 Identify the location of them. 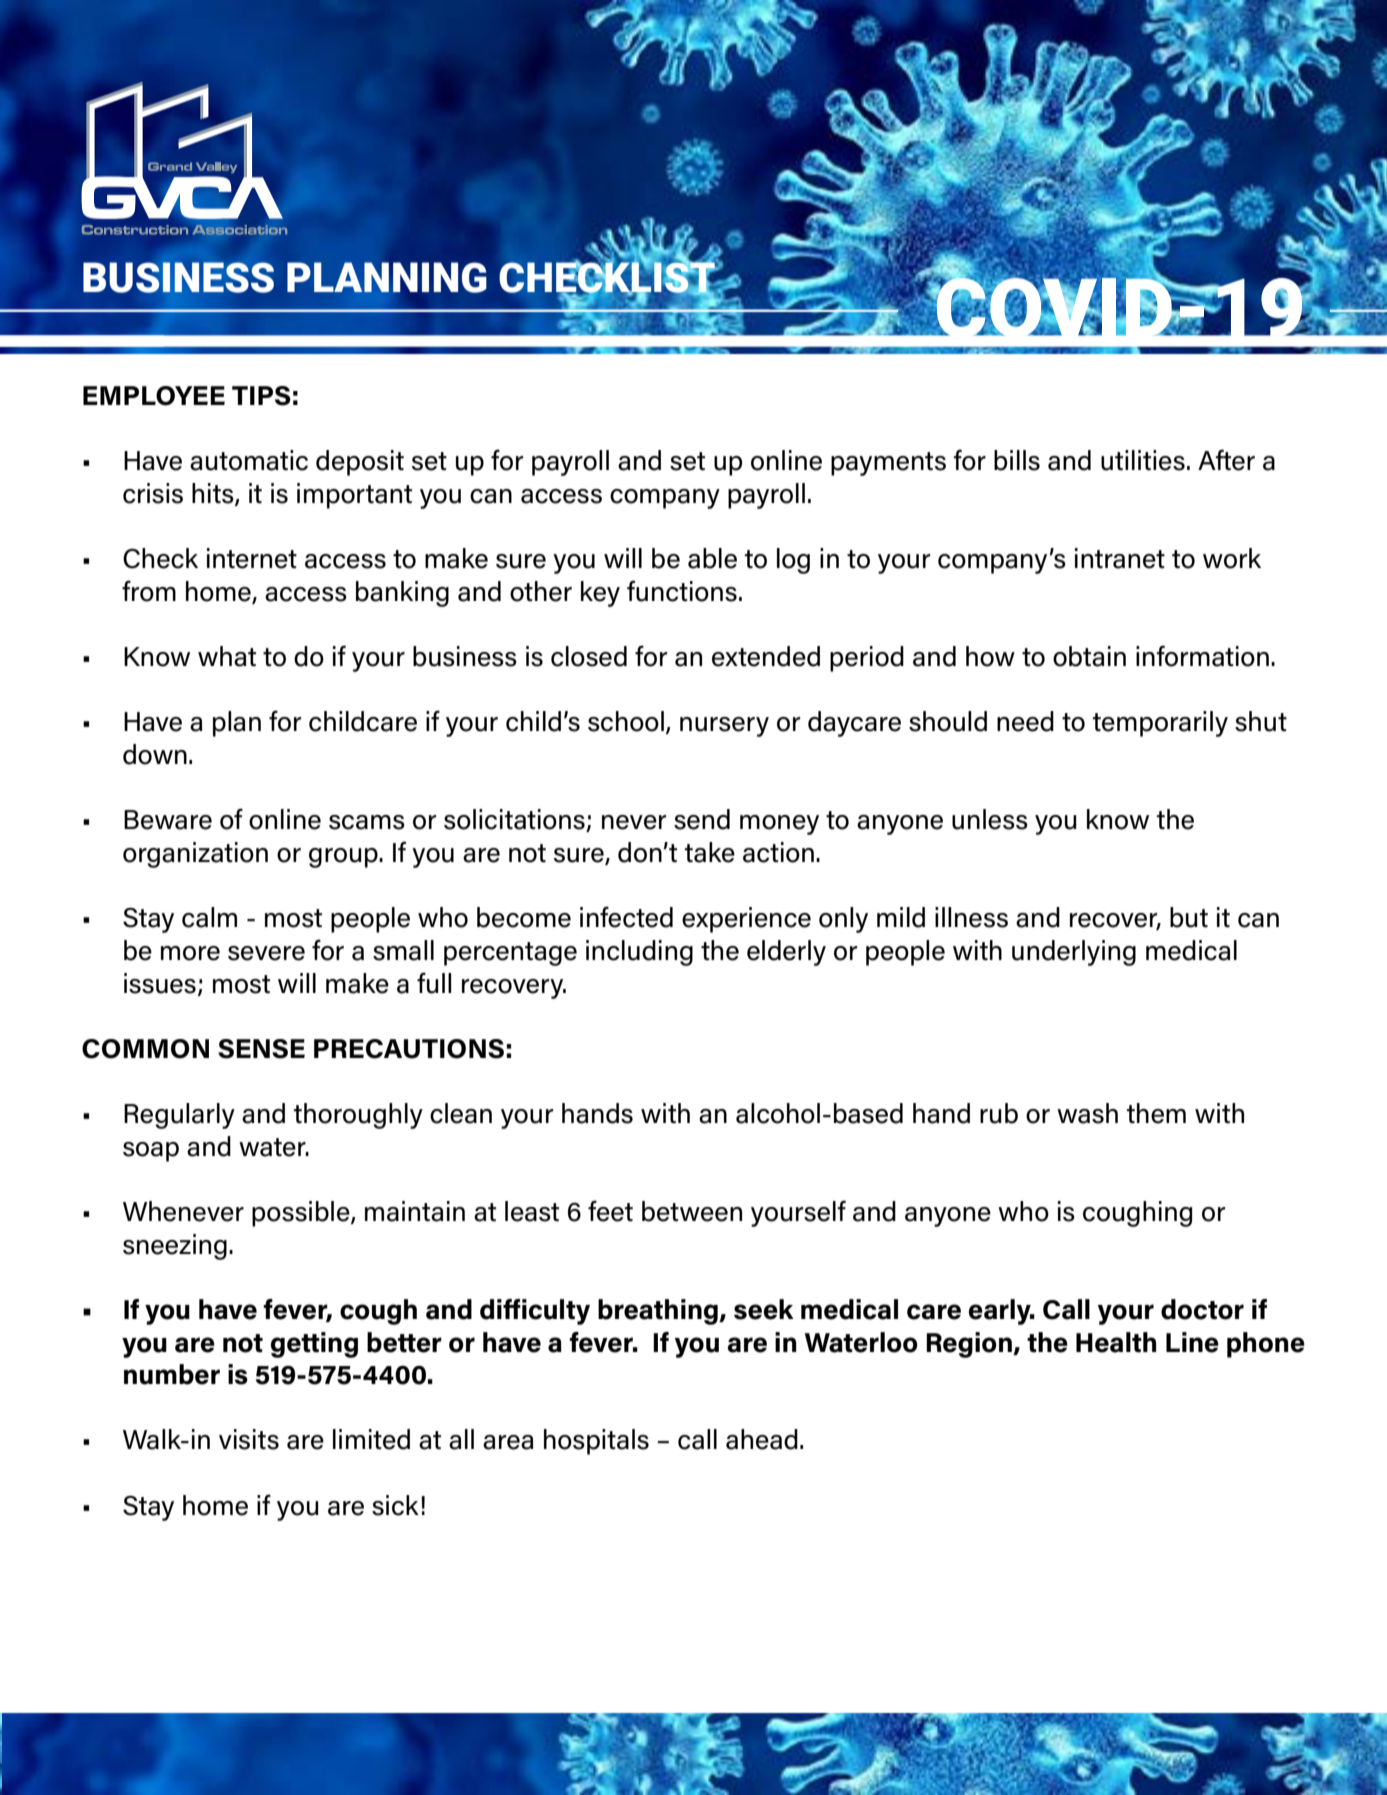
(1156, 1113).
